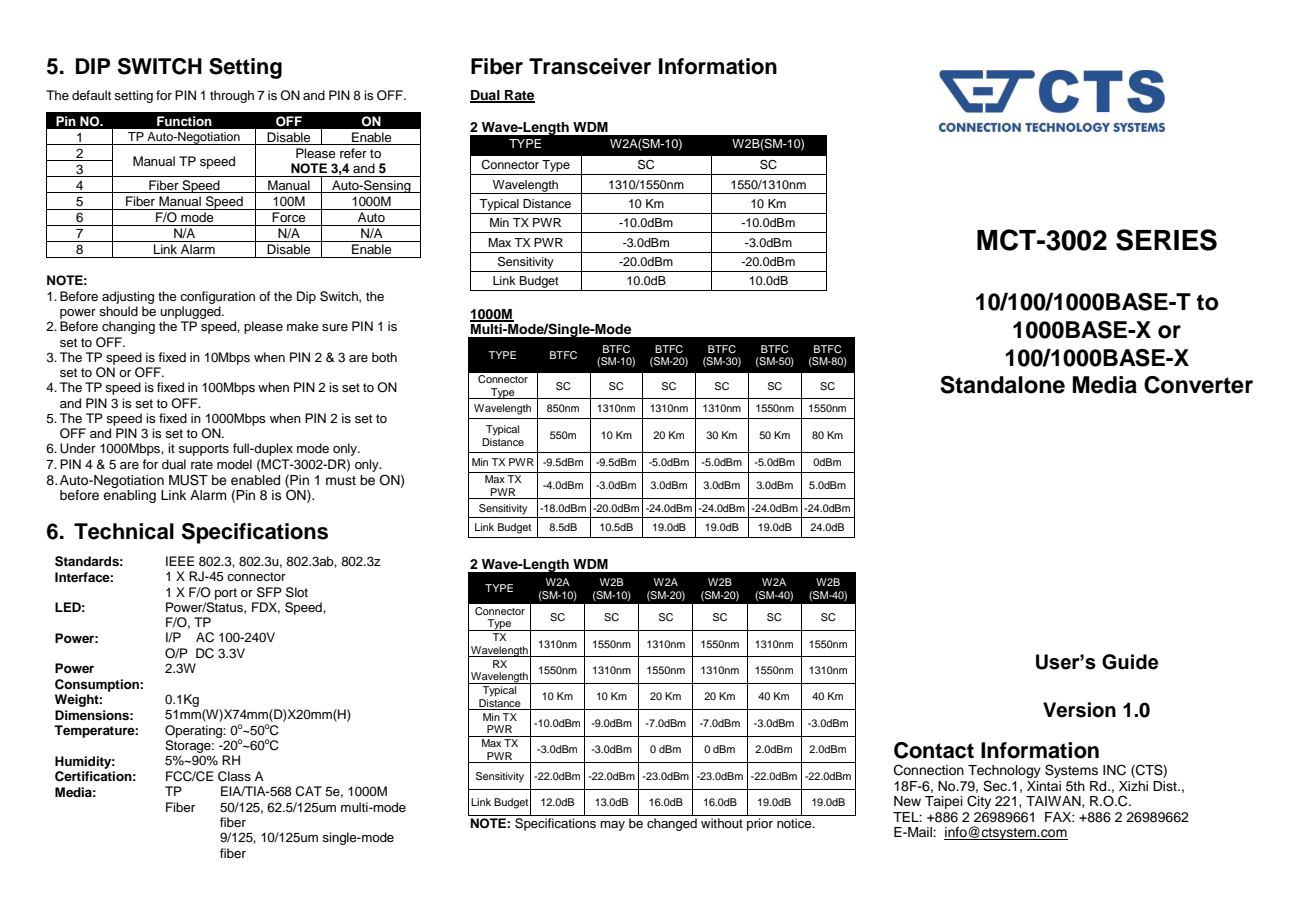 This screenshot has width=1308, height=924. Describe the element at coordinates (612, 826) in the screenshot. I see `may` at that location.
